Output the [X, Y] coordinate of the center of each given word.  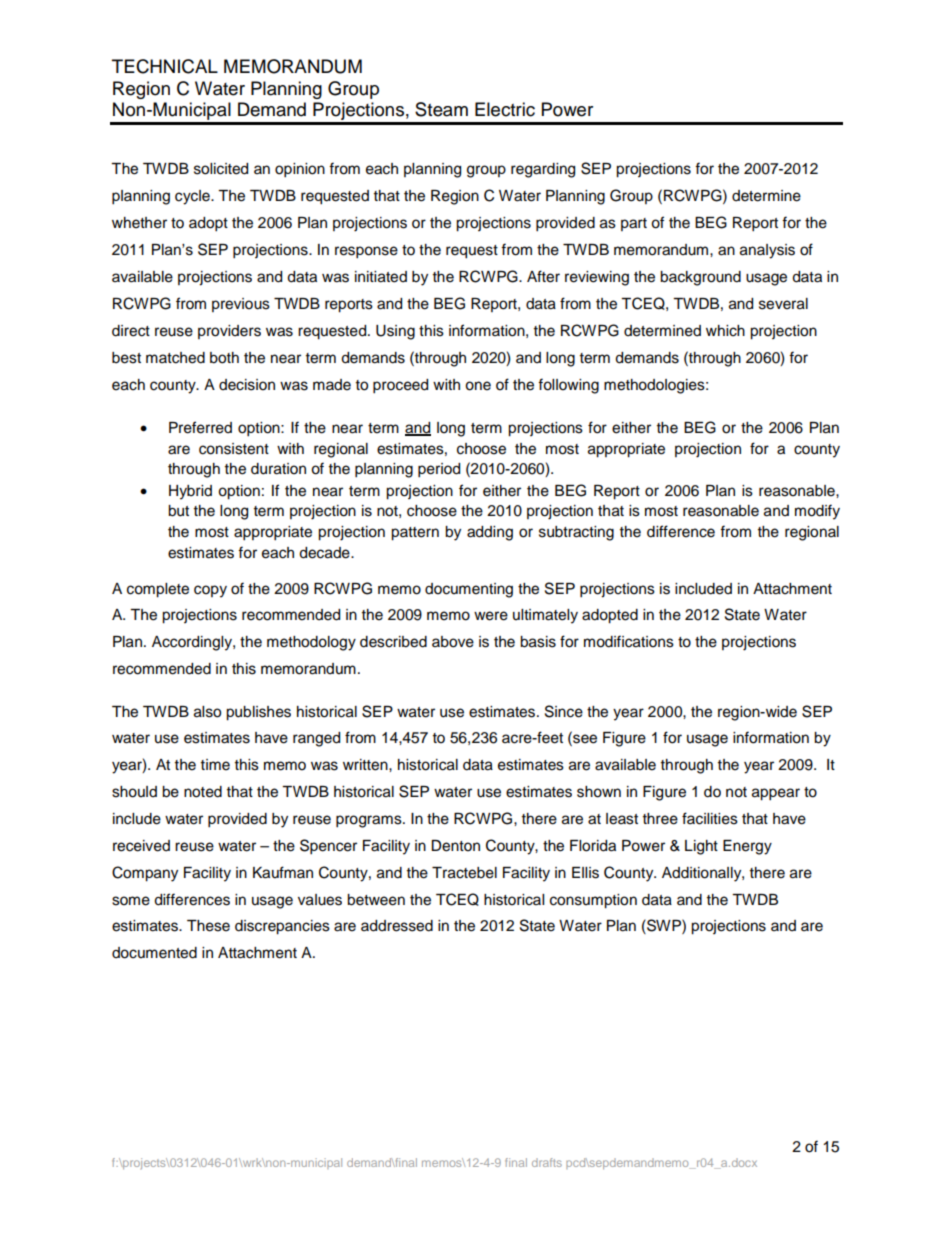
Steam [441, 109]
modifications [629, 641]
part [634, 224]
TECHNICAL [165, 66]
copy [210, 591]
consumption [593, 901]
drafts [547, 1162]
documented [154, 953]
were [491, 616]
